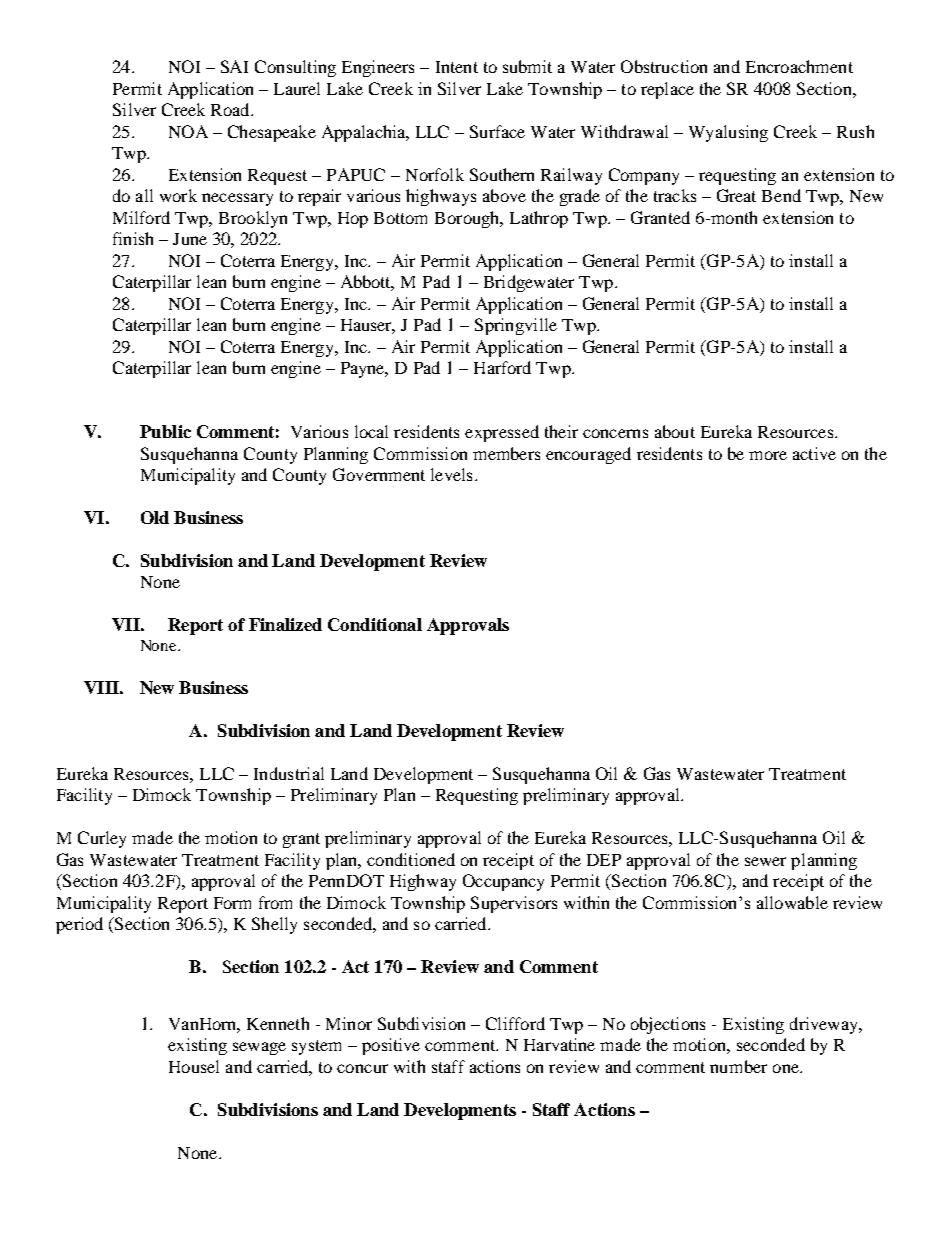 The height and width of the image is (1233, 952). I want to click on Conditional, so click(375, 624).
